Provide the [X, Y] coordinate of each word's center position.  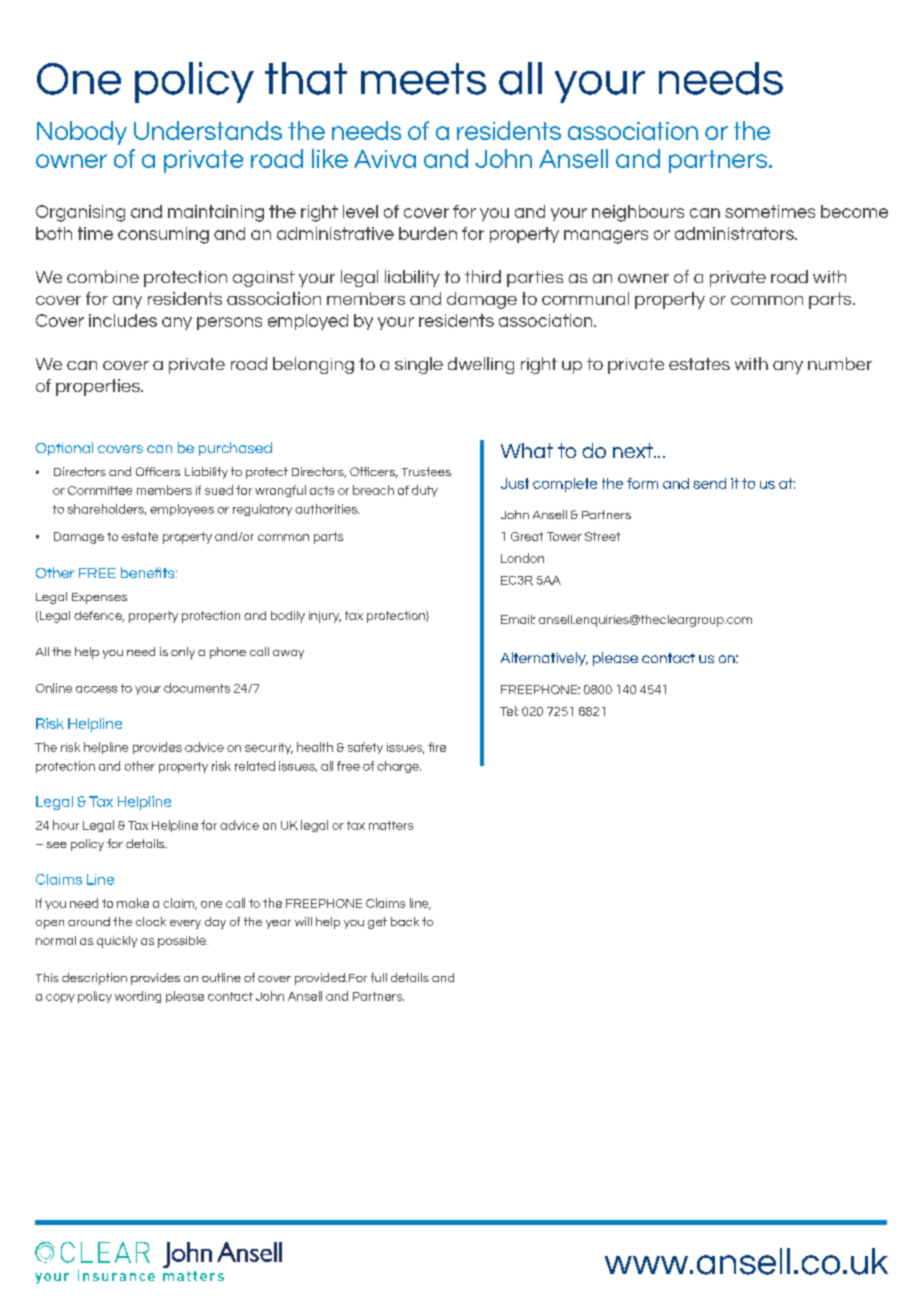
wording [138, 997]
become [854, 211]
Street [602, 536]
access [96, 689]
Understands [208, 130]
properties [99, 387]
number [840, 363]
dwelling [481, 365]
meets [423, 79]
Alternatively [544, 659]
